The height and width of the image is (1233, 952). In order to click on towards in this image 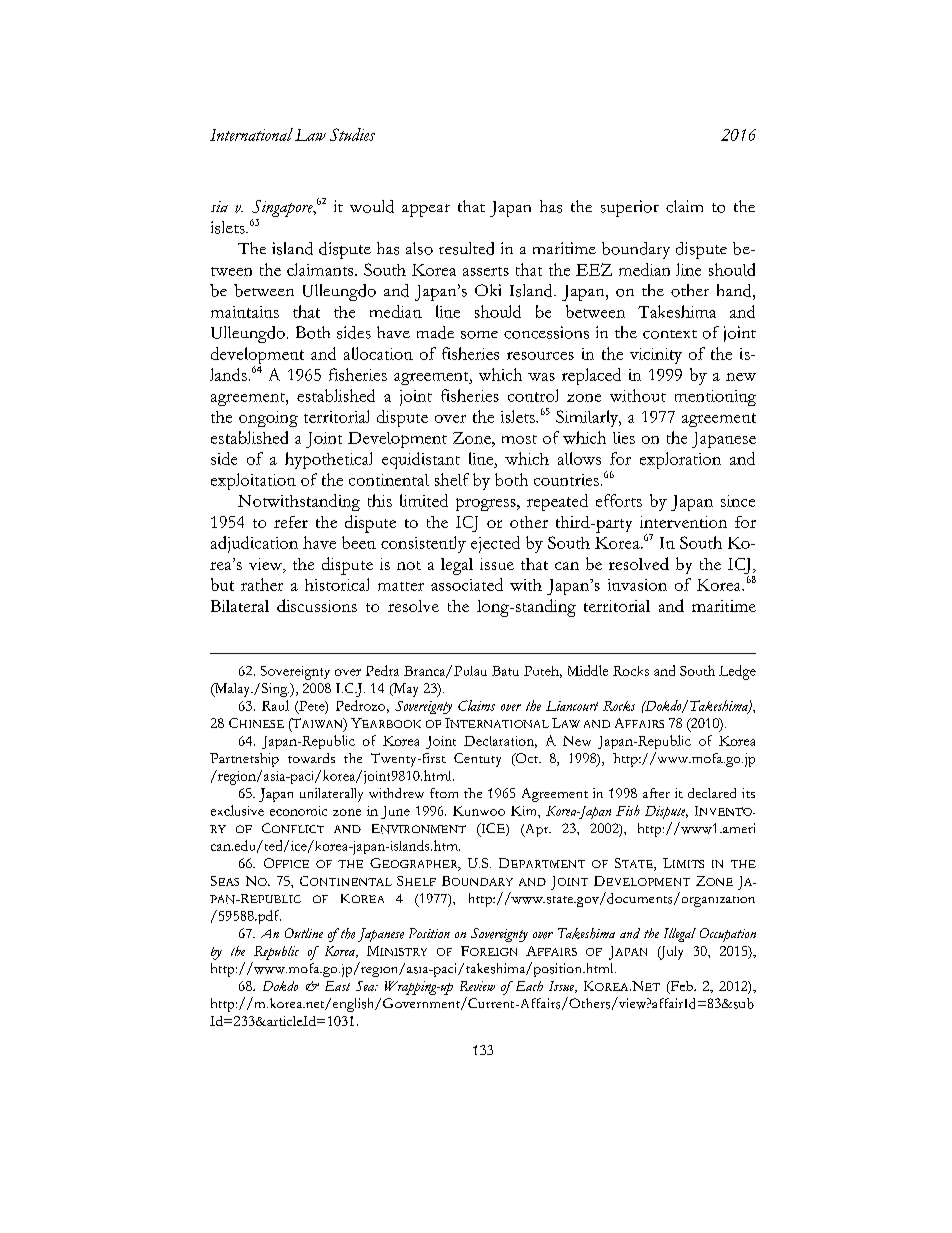, I will do `click(311, 758)`.
